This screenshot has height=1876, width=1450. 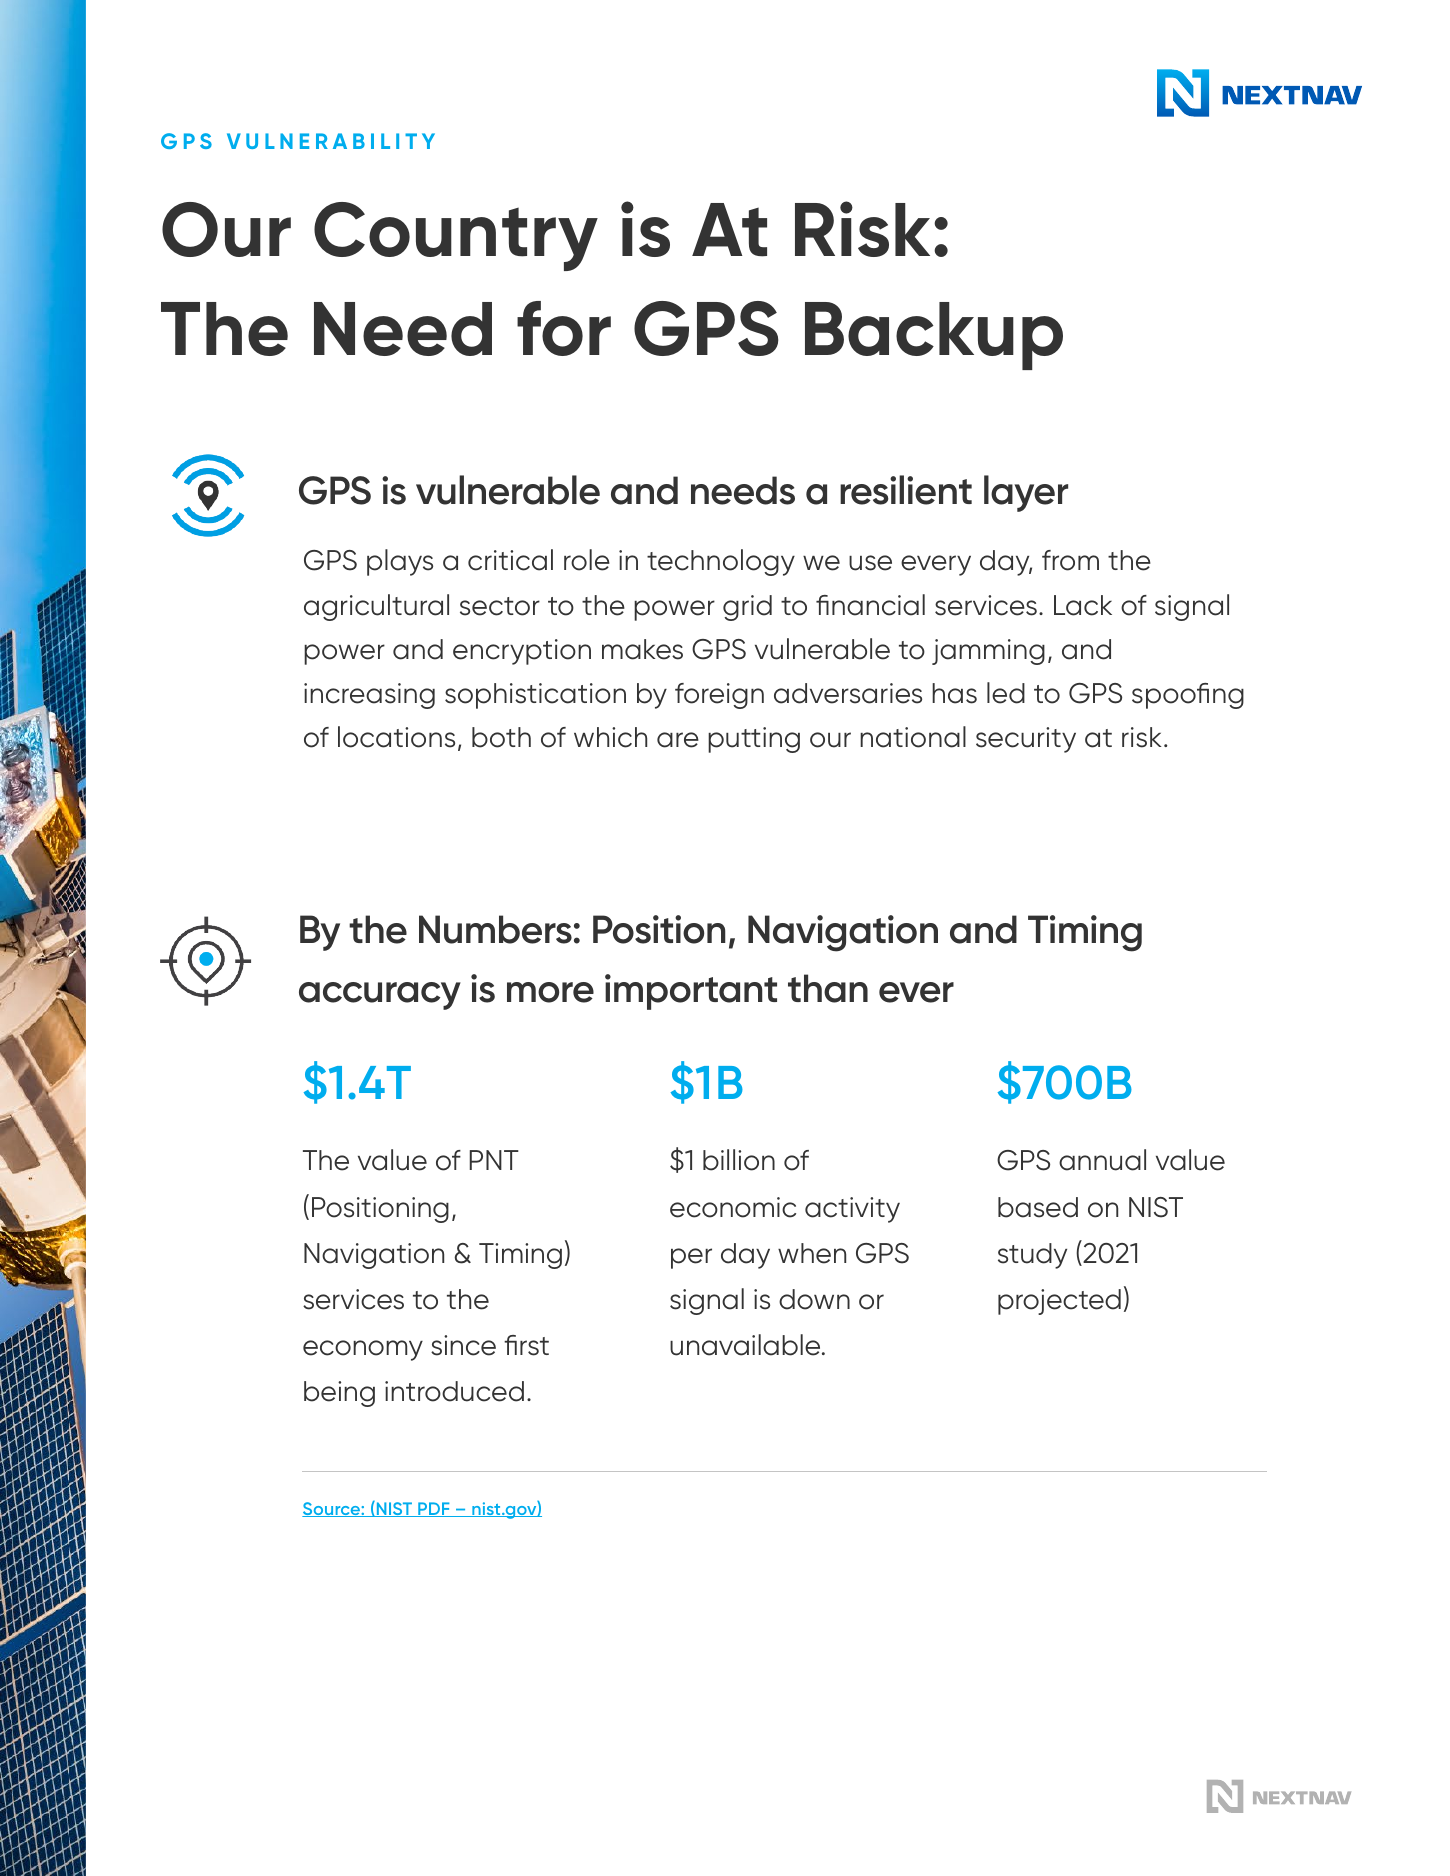 What do you see at coordinates (1059, 1302) in the screenshot?
I see `projected` at bounding box center [1059, 1302].
